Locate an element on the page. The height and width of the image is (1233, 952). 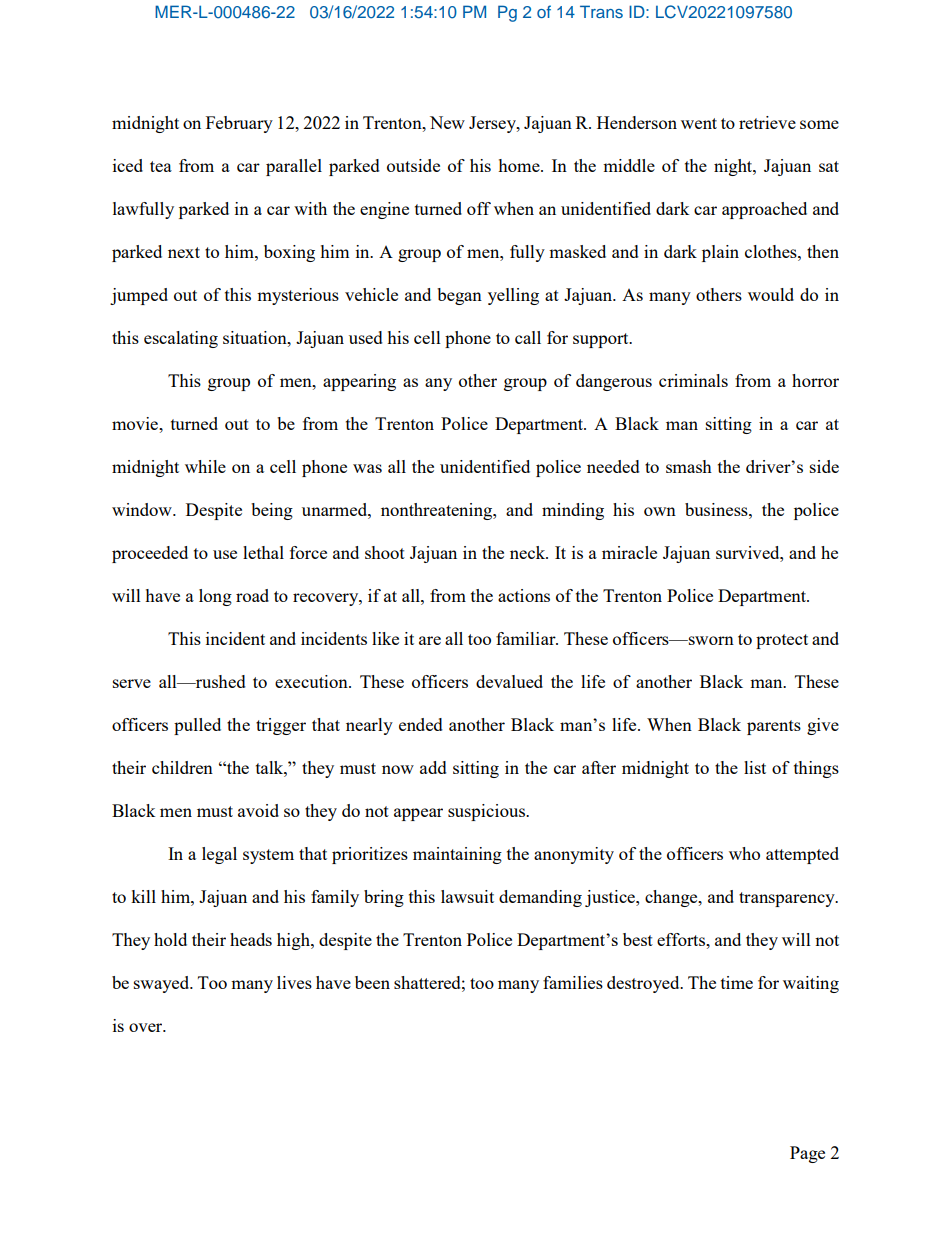
retrieve is located at coordinates (767, 122).
